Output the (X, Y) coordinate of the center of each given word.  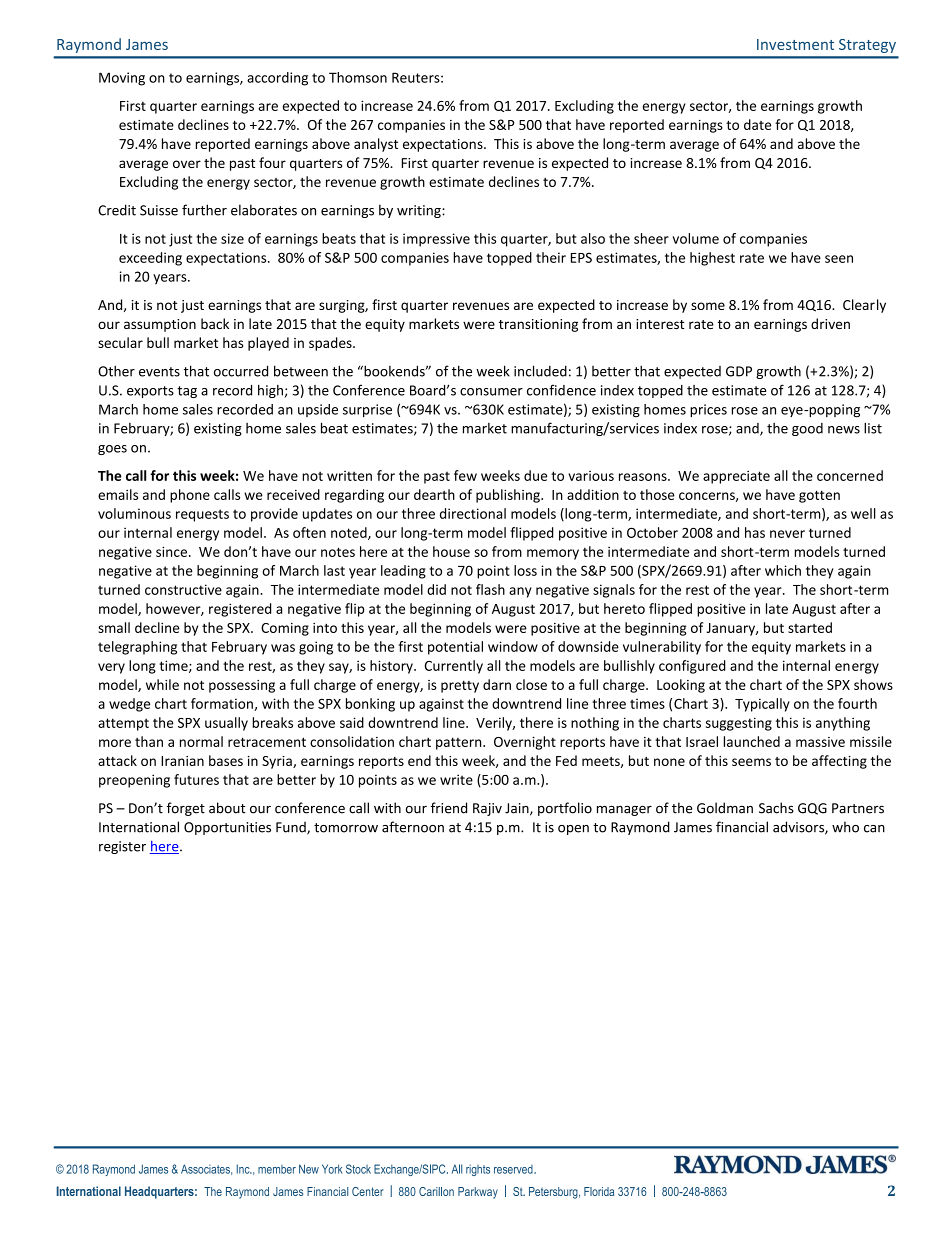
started (810, 627)
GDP (739, 371)
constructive (183, 589)
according (277, 79)
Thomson (358, 77)
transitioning (538, 325)
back (215, 323)
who (845, 827)
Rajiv (487, 809)
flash (490, 589)
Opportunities (227, 828)
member (277, 1169)
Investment (795, 44)
